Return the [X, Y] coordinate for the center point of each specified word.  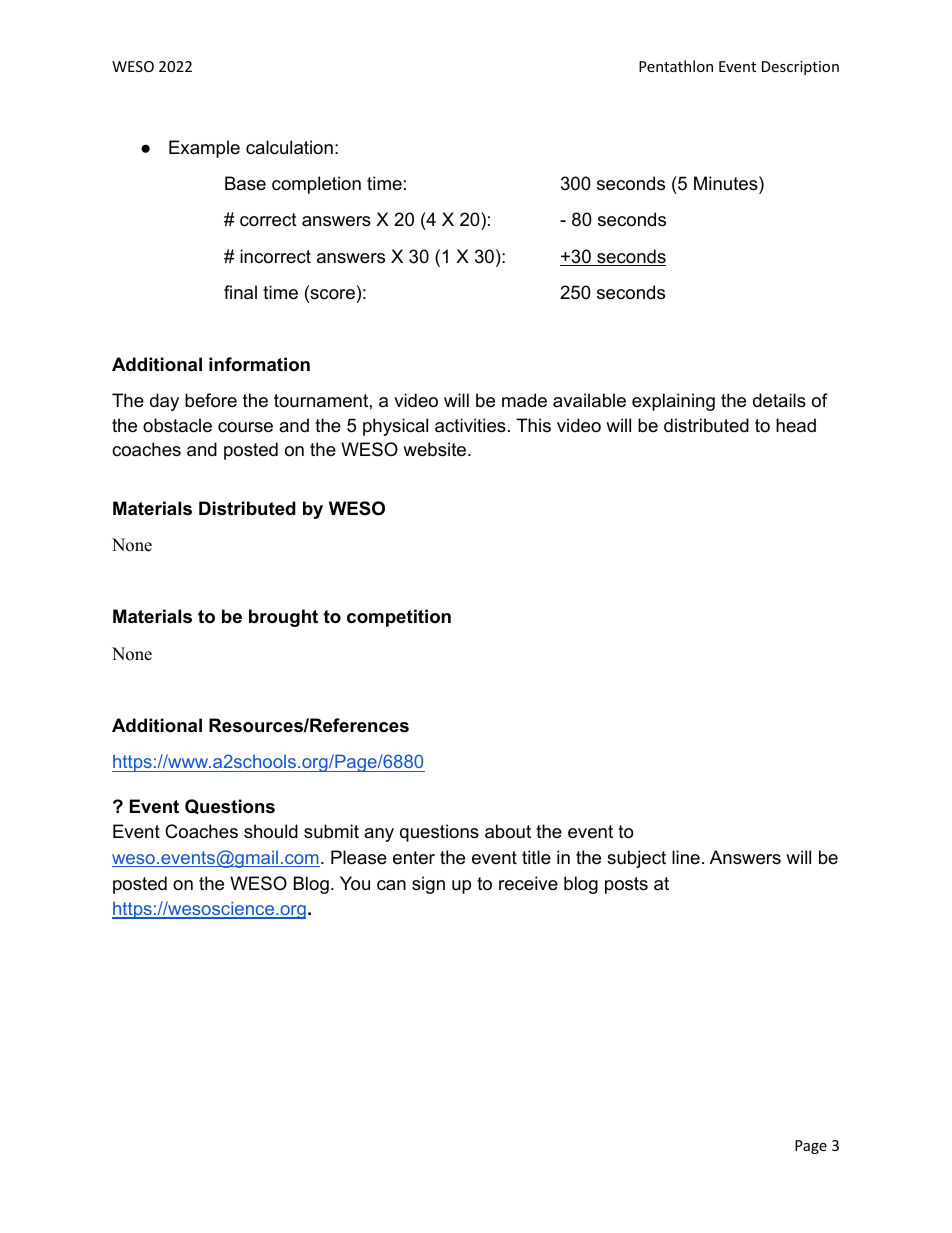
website [434, 449]
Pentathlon [676, 66]
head [796, 425]
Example [204, 149]
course [245, 427]
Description [800, 68]
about [508, 831]
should [271, 831]
